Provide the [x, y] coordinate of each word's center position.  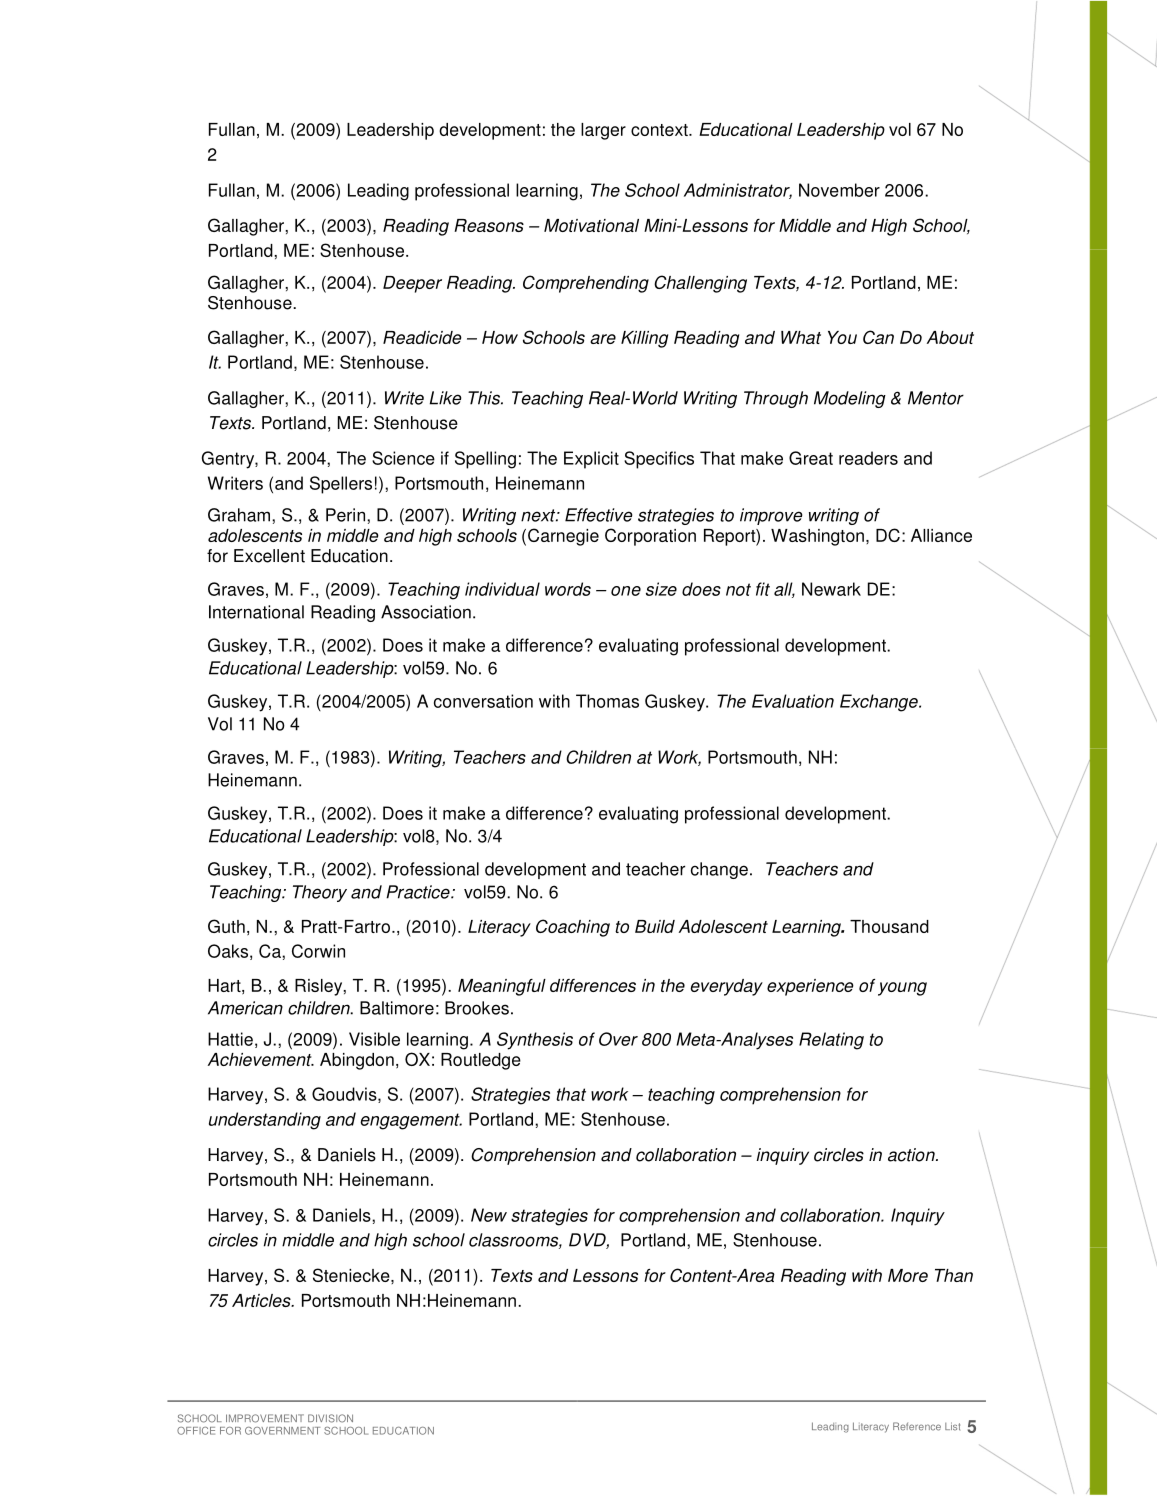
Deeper [412, 284]
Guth [226, 926]
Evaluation [793, 701]
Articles [262, 1300]
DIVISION [330, 1418]
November [839, 190]
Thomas [607, 701]
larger [603, 131]
